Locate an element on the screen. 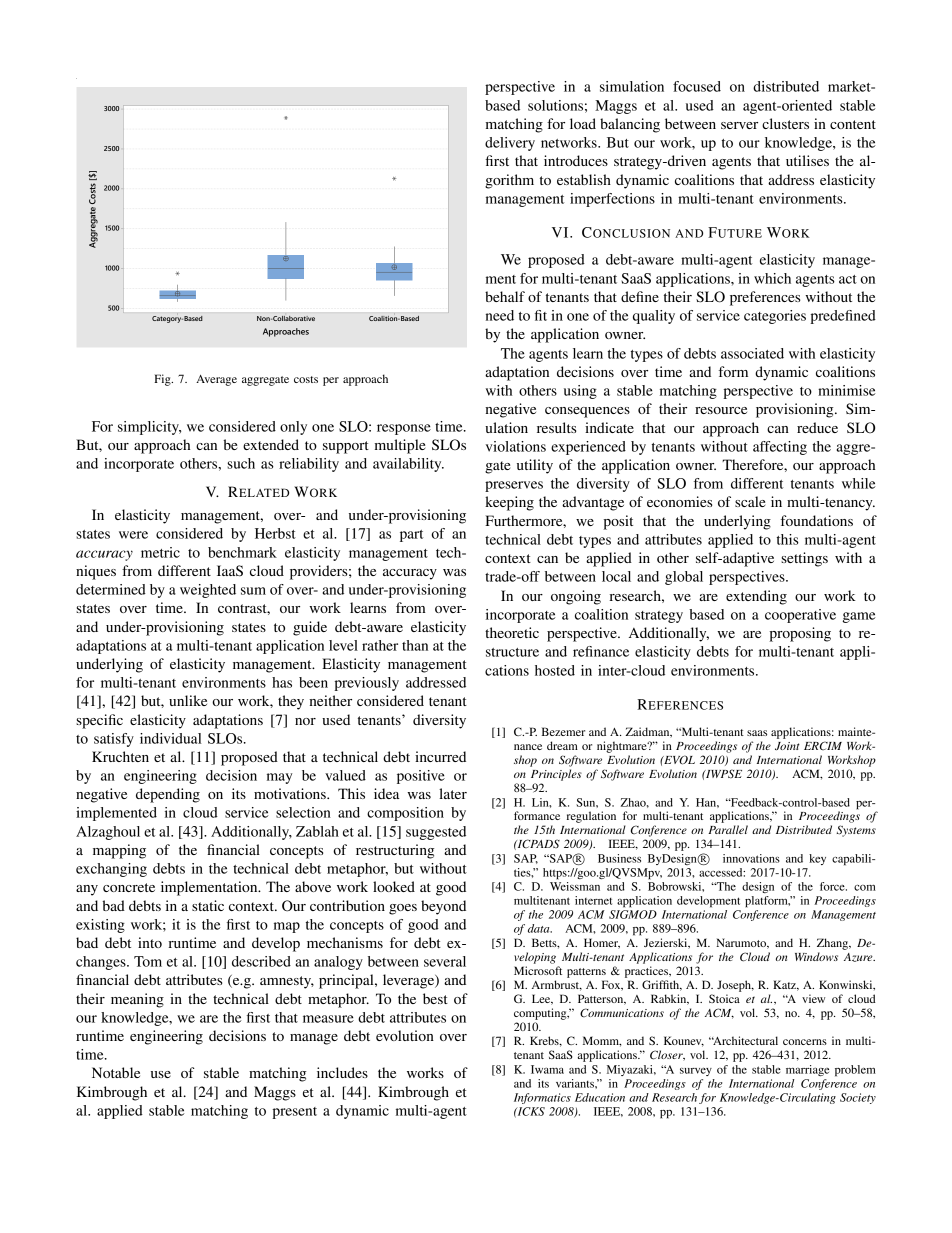 The image size is (952, 1233). utilises is located at coordinates (807, 160).
